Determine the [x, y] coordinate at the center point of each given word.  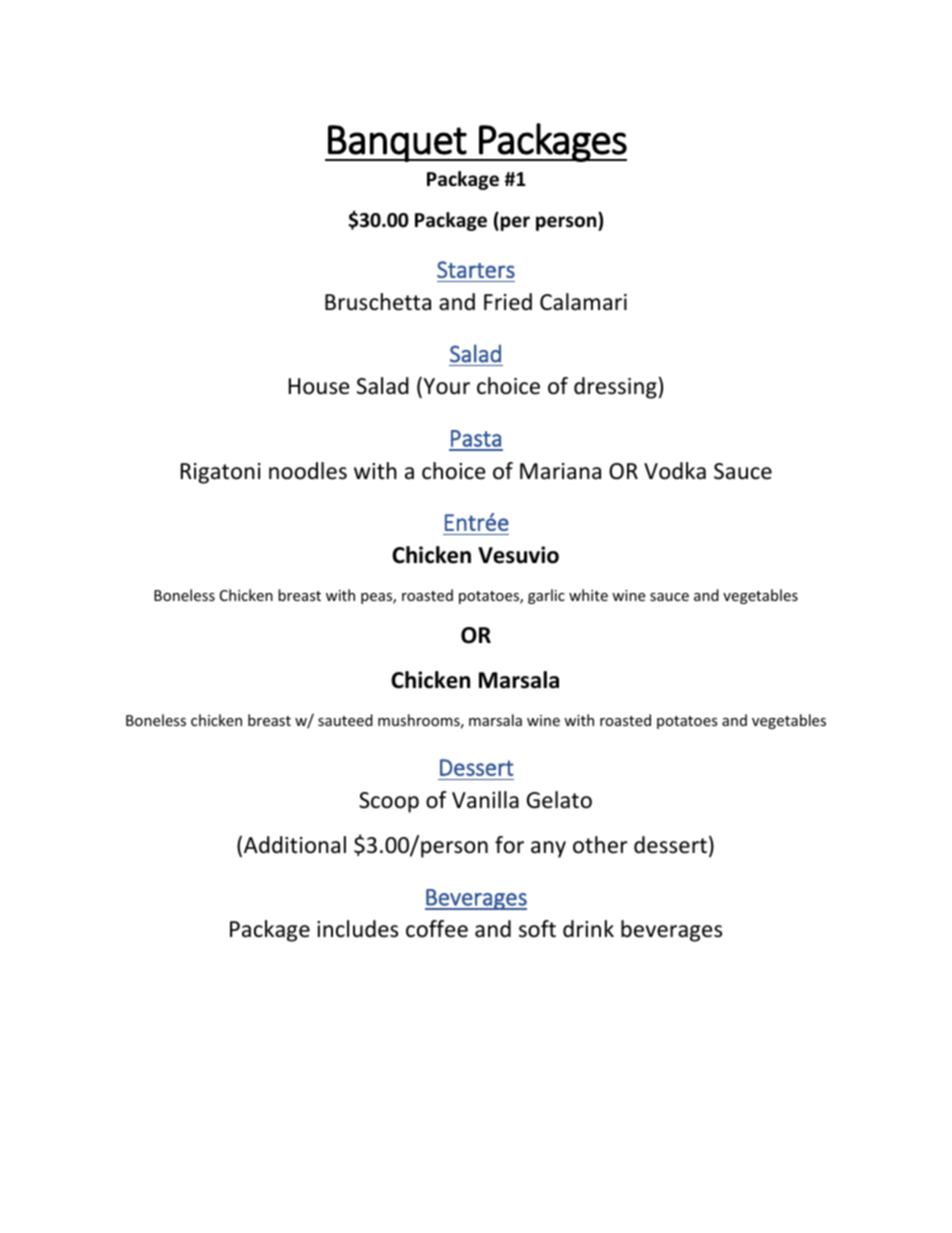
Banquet [397, 143]
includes [357, 929]
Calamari [583, 302]
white [588, 595]
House [319, 386]
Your [445, 387]
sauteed [345, 720]
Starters [476, 269]
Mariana [560, 471]
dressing [615, 388]
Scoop [389, 802]
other [600, 845]
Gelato [559, 800]
